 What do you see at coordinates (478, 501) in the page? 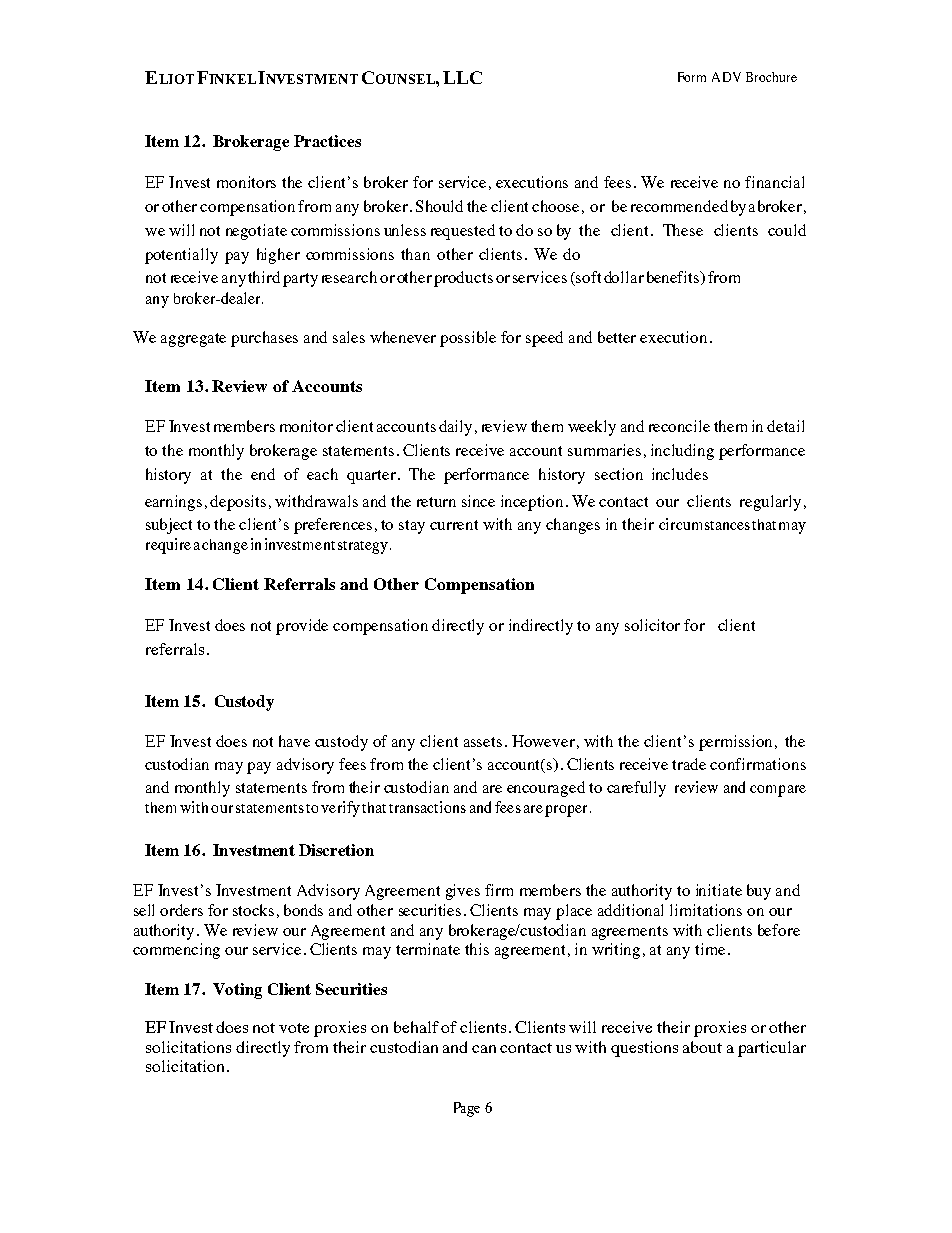
I see `since` at bounding box center [478, 501].
